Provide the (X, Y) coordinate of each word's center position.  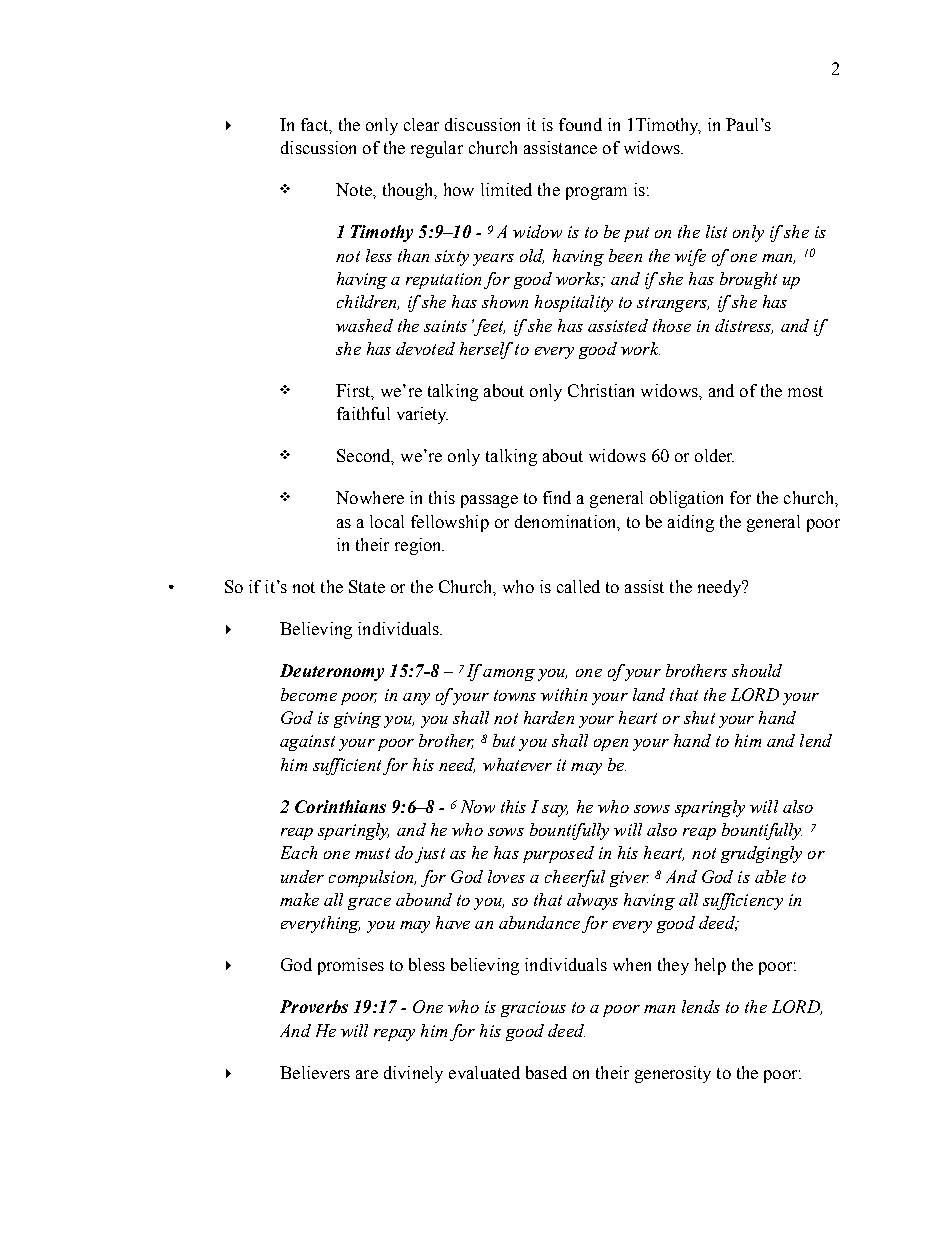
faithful (363, 413)
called (578, 586)
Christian (601, 390)
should (757, 670)
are (367, 1074)
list (716, 231)
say (555, 811)
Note (355, 189)
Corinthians (340, 806)
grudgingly (761, 854)
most (805, 391)
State (367, 586)
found (580, 124)
